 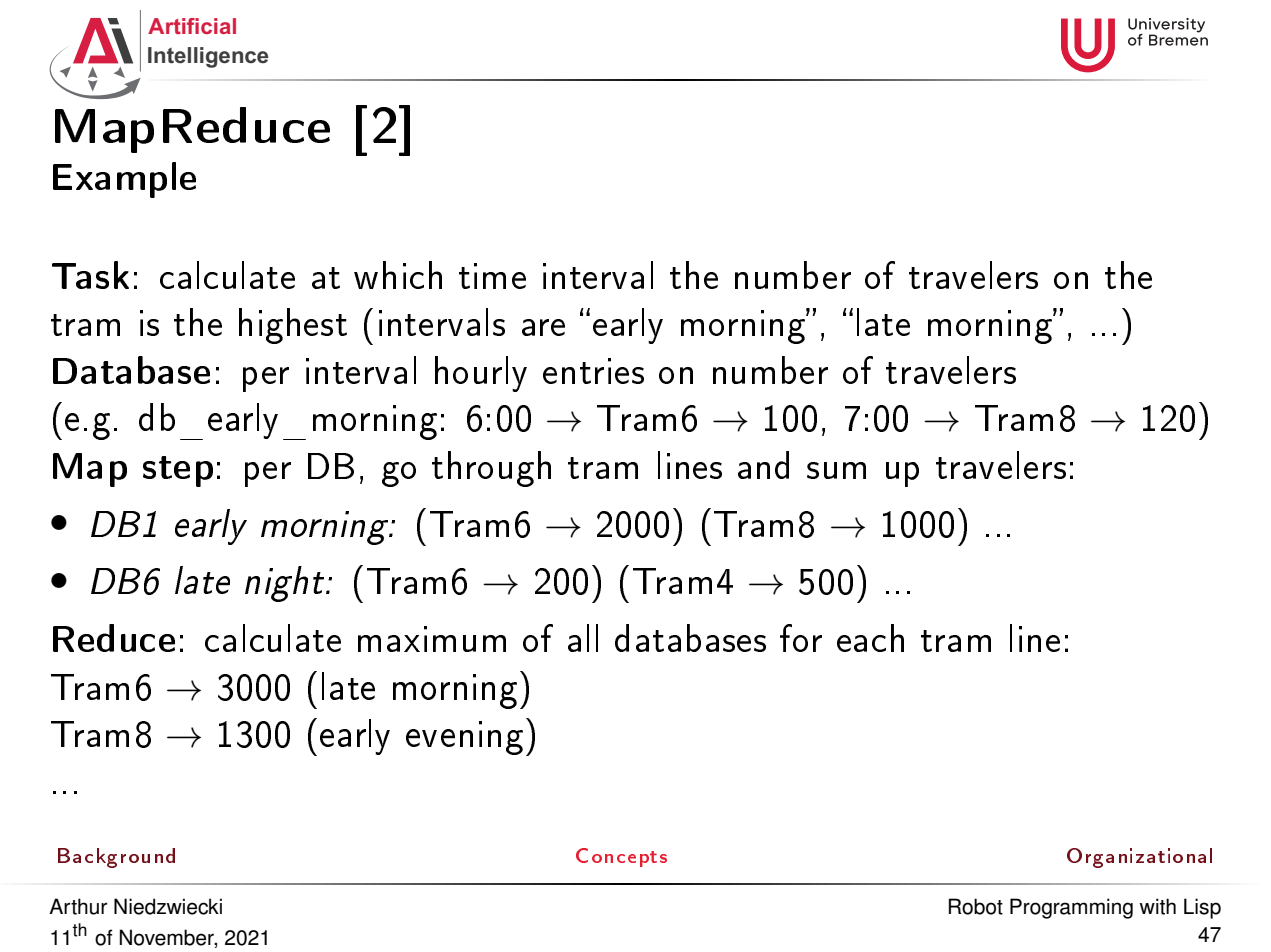 I want to click on Concepts, so click(x=621, y=857).
